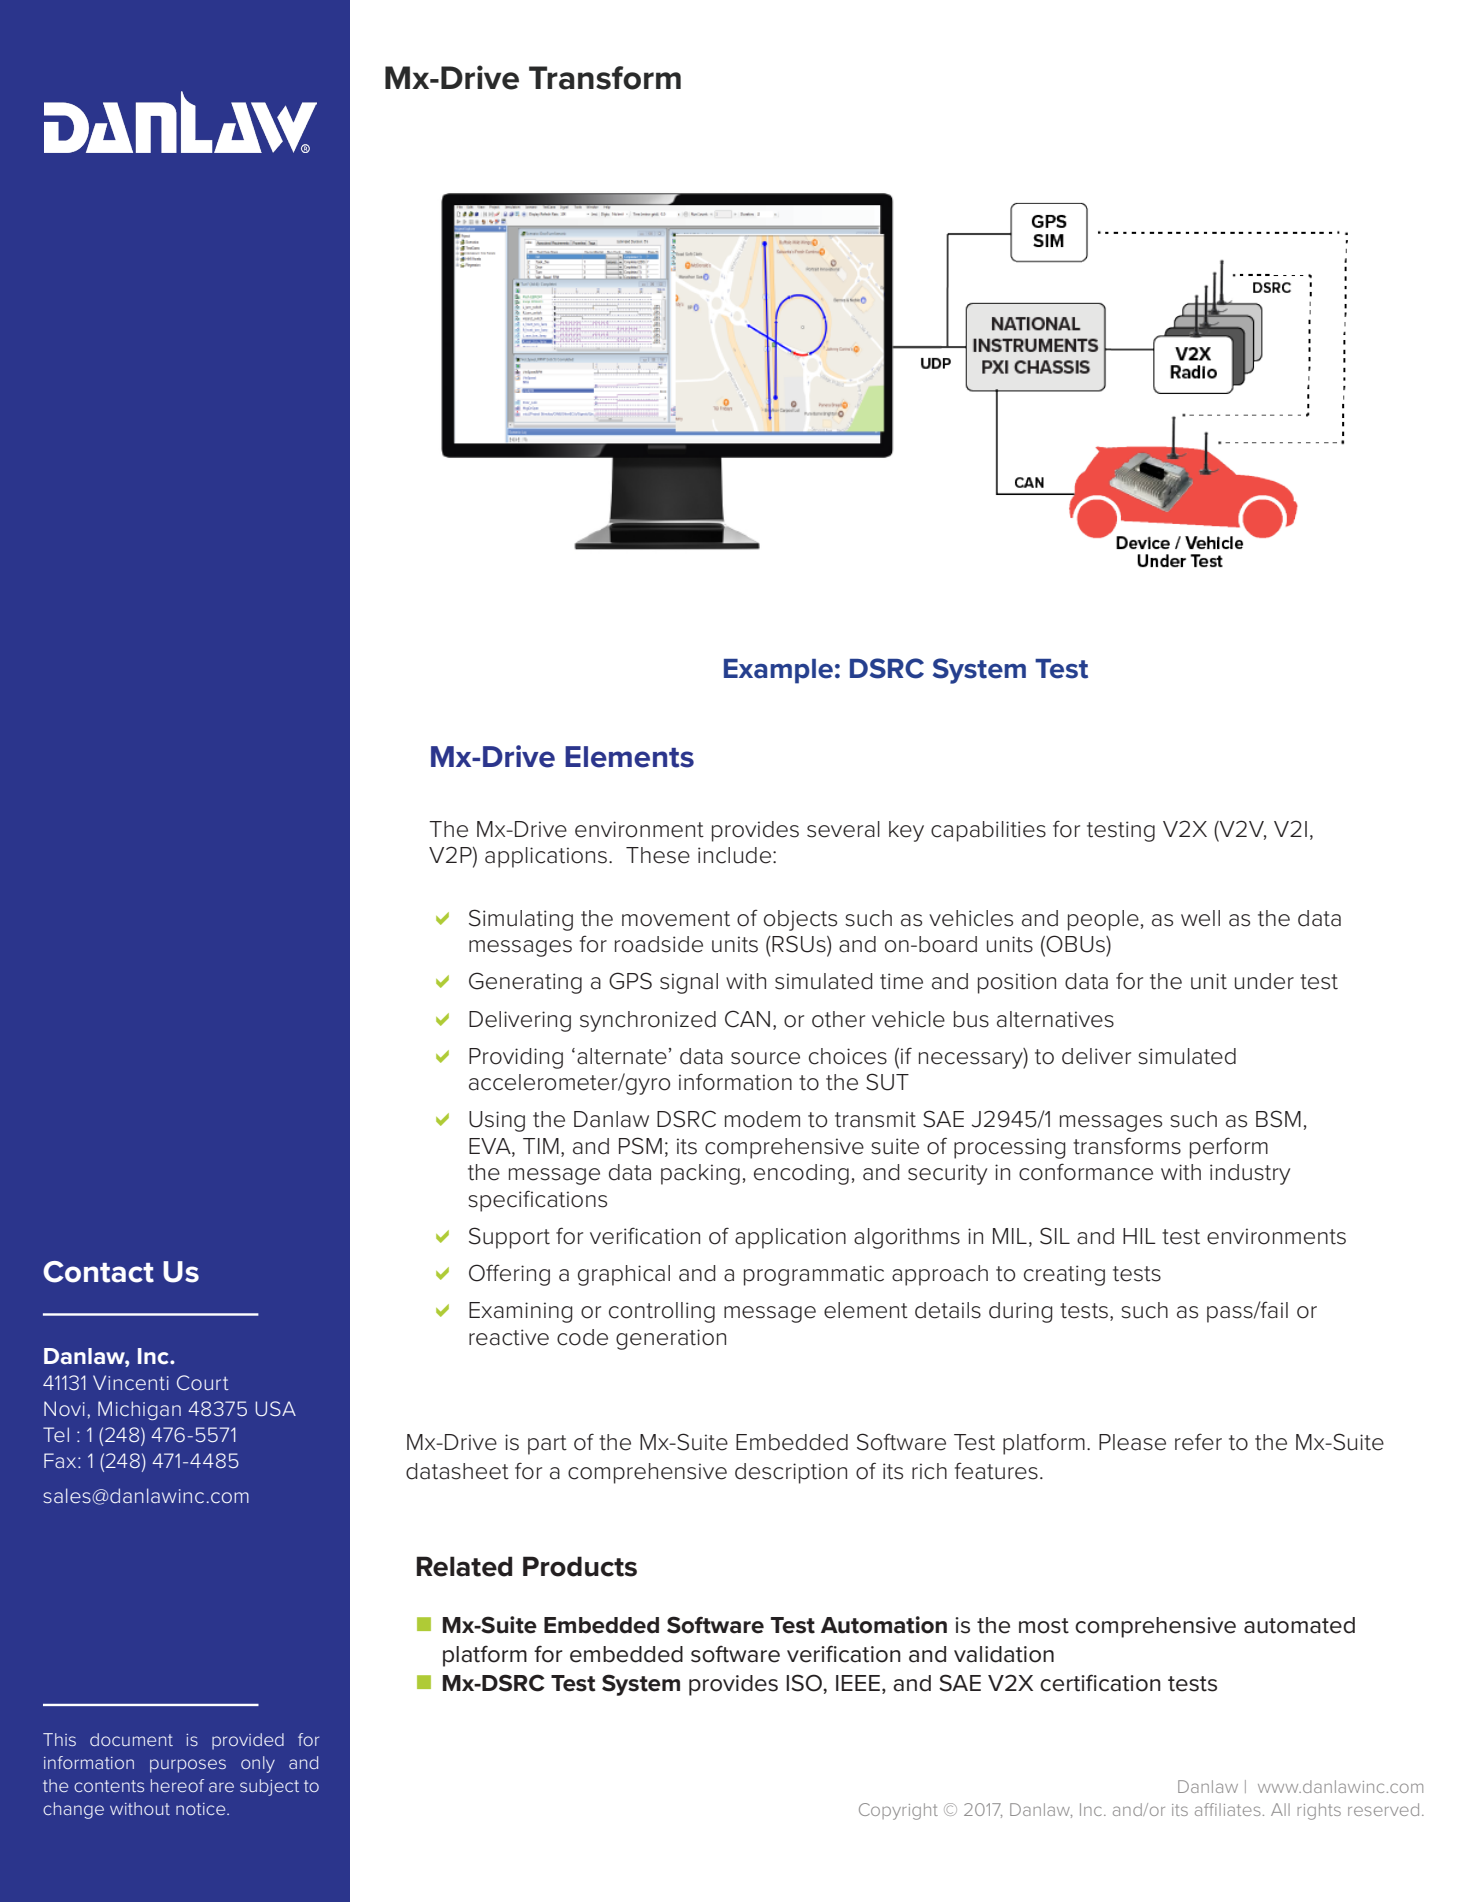 This screenshot has width=1470, height=1902. What do you see at coordinates (188, 1766) in the screenshot?
I see `purposes` at bounding box center [188, 1766].
